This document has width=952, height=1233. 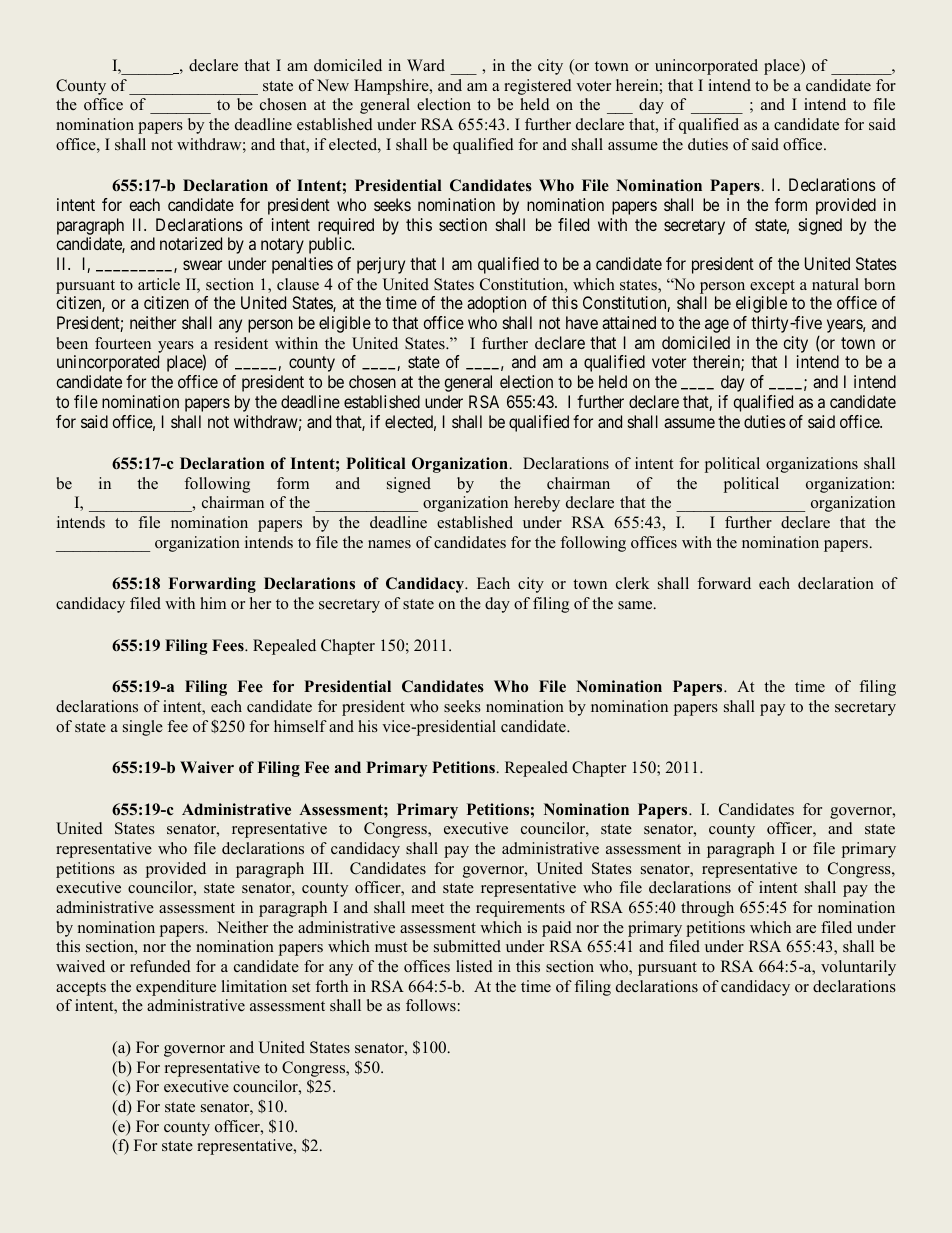 What do you see at coordinates (333, 85) in the document?
I see `New` at bounding box center [333, 85].
